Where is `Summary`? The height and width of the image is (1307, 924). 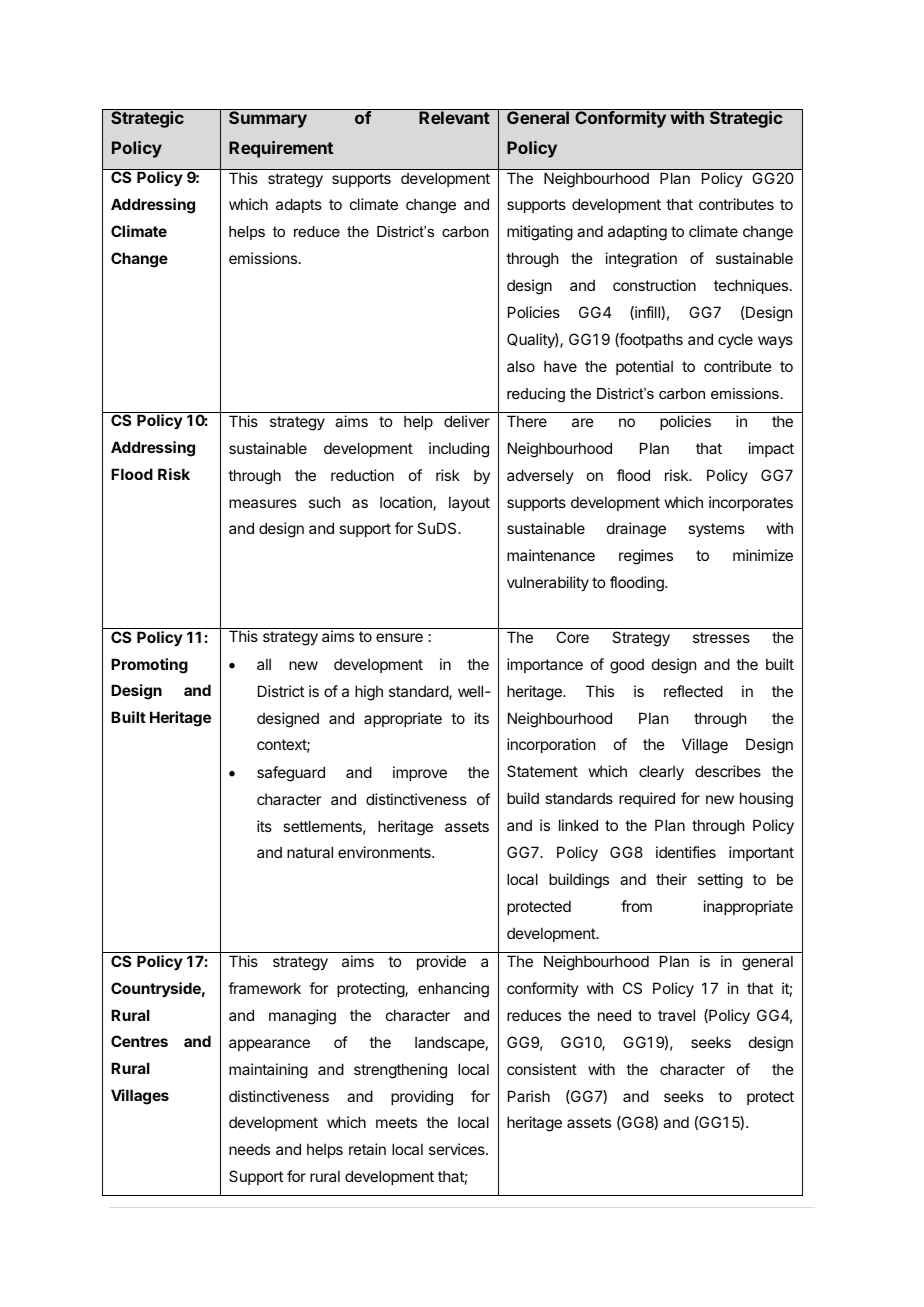
Summary is located at coordinates (268, 119).
